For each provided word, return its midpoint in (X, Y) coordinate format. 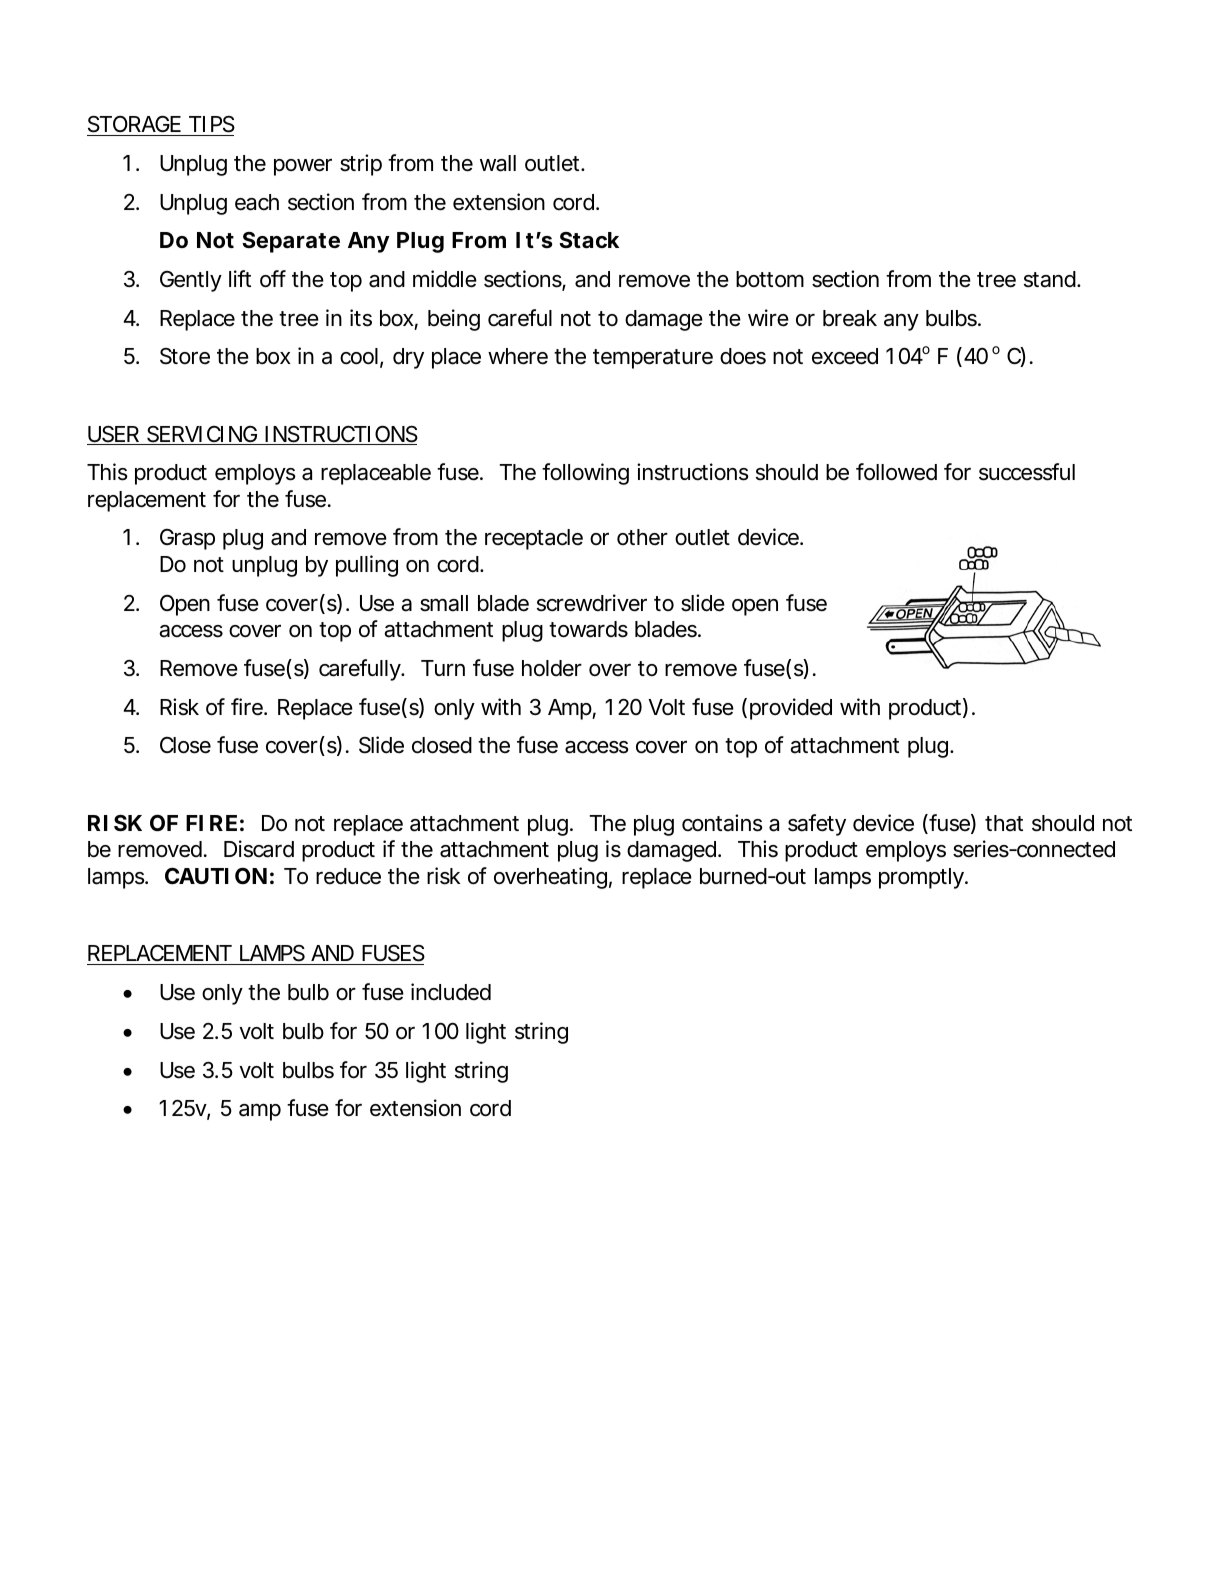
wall (498, 163)
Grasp (187, 539)
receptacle (534, 539)
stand (1050, 279)
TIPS (212, 124)
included (451, 992)
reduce (348, 876)
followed (896, 472)
